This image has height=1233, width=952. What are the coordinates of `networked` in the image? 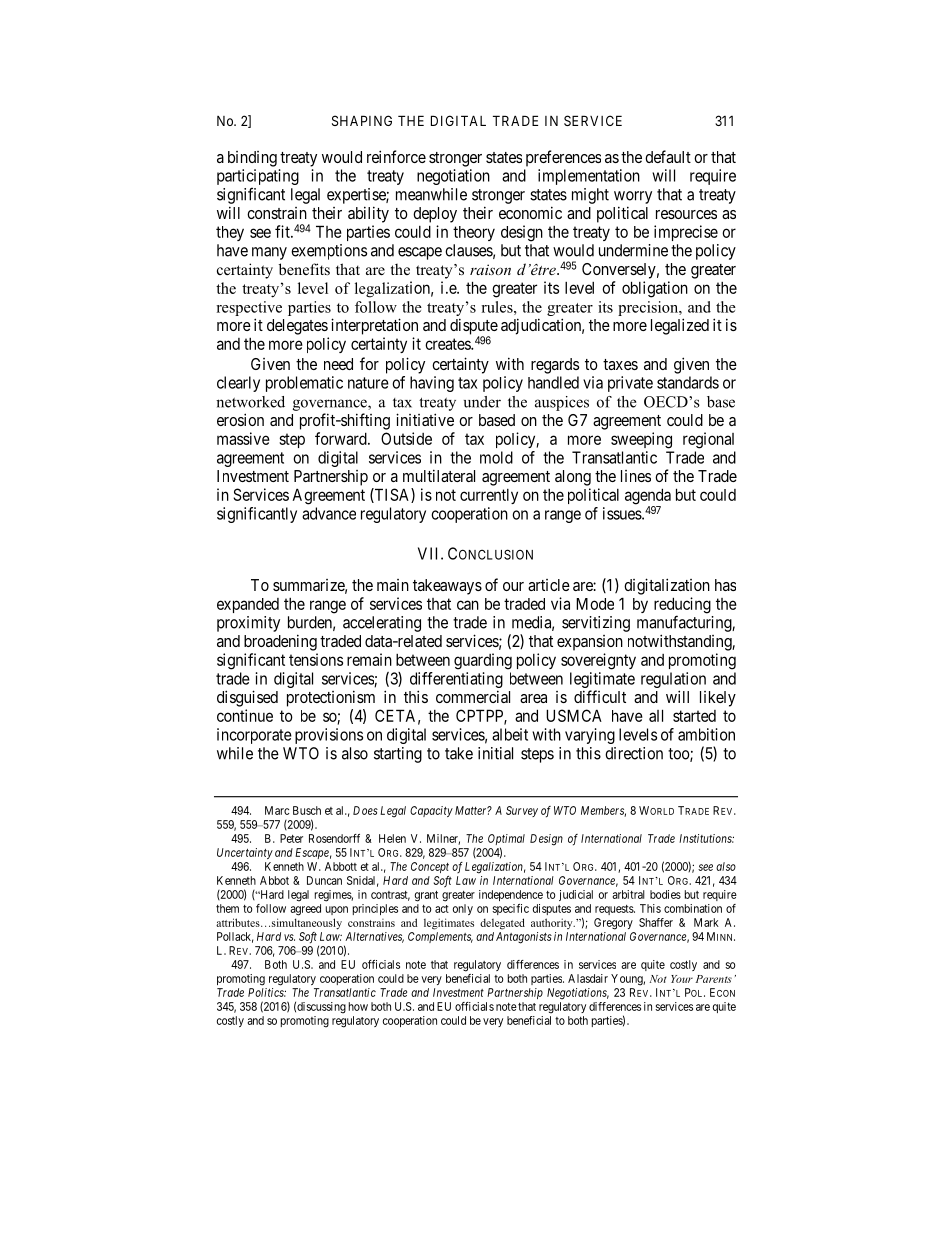 It's located at (250, 402).
